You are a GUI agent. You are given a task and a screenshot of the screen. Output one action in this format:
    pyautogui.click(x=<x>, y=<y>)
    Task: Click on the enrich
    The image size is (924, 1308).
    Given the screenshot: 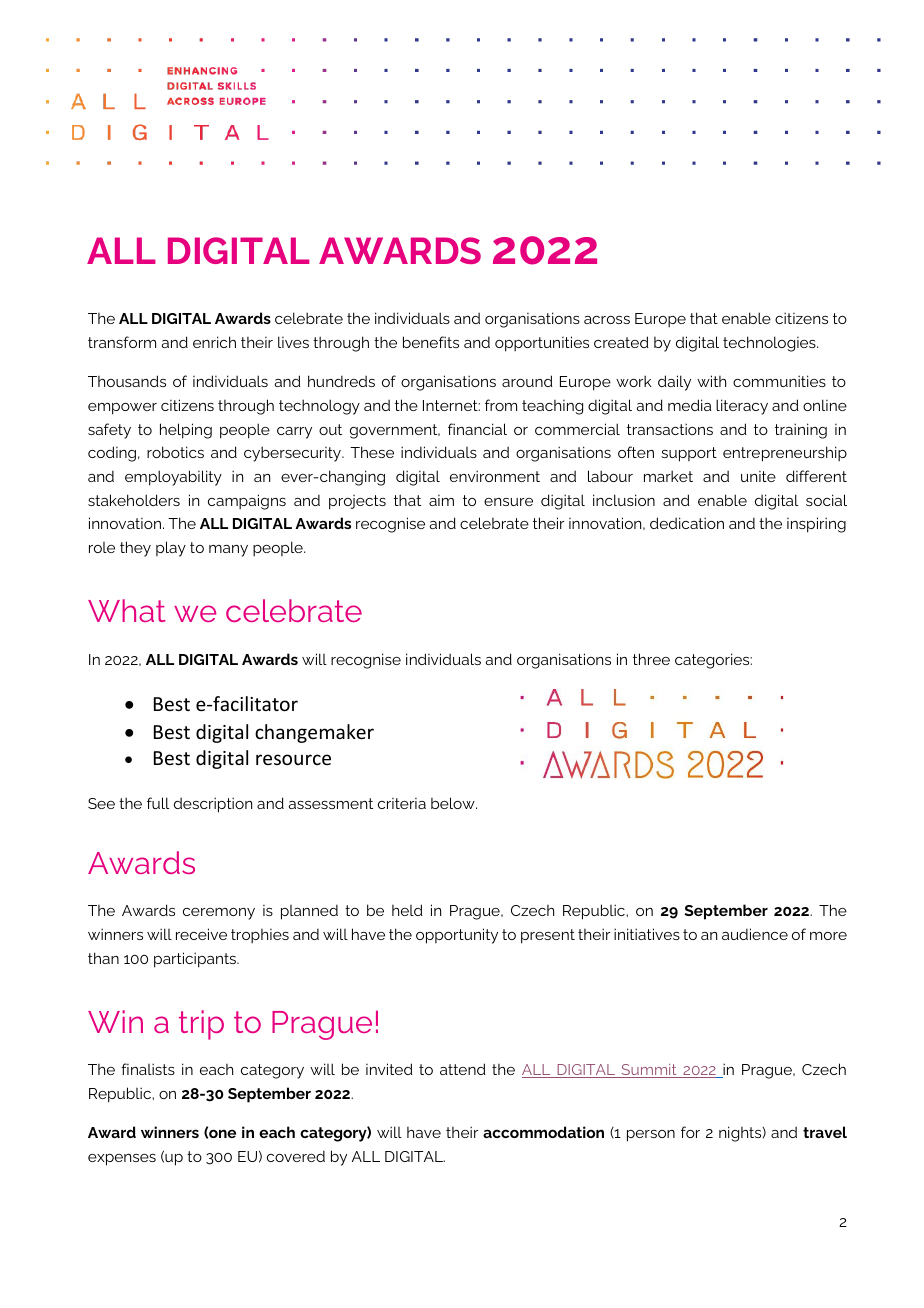 What is the action you would take?
    pyautogui.click(x=214, y=342)
